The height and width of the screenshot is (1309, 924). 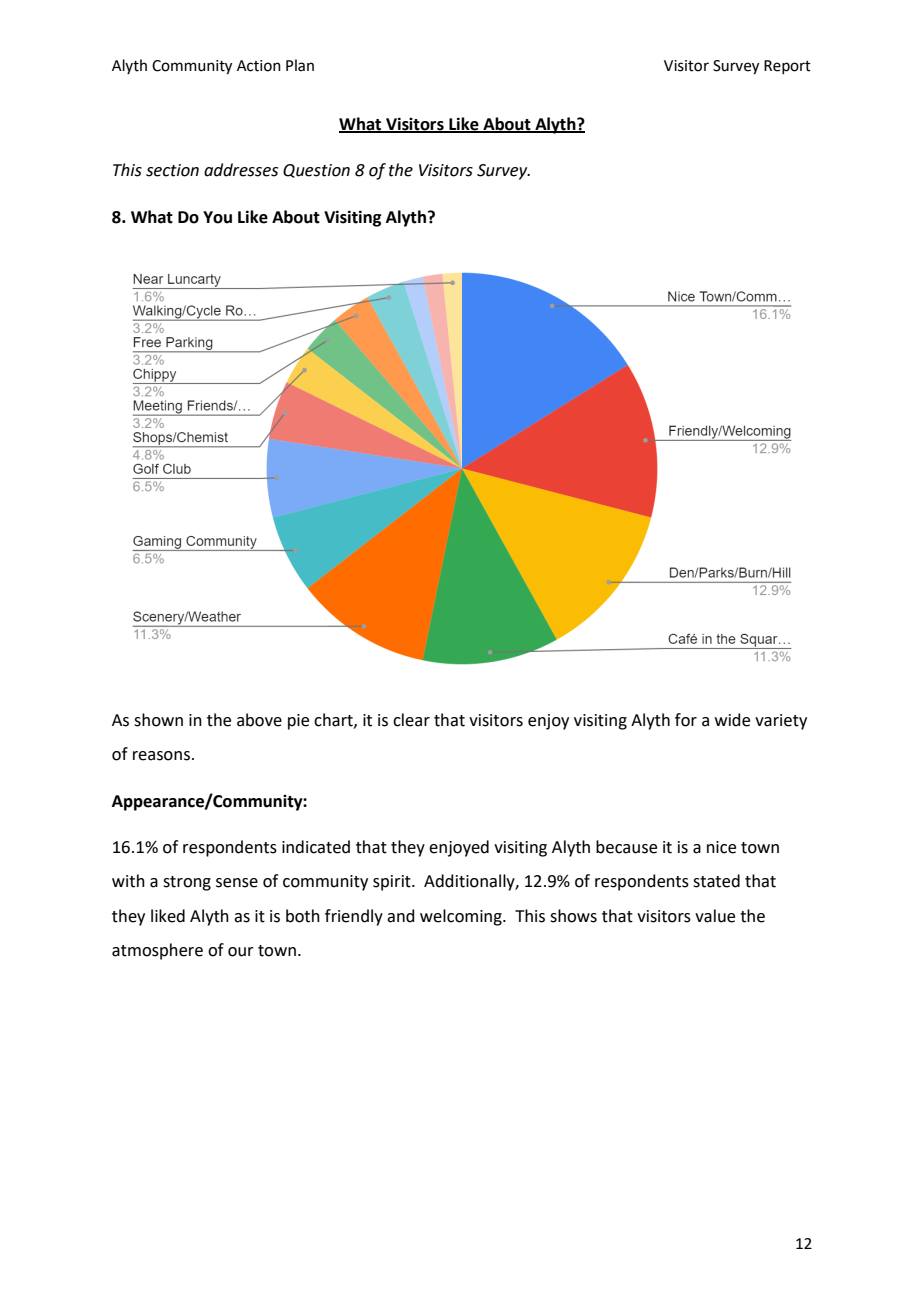 I want to click on our, so click(x=241, y=952).
